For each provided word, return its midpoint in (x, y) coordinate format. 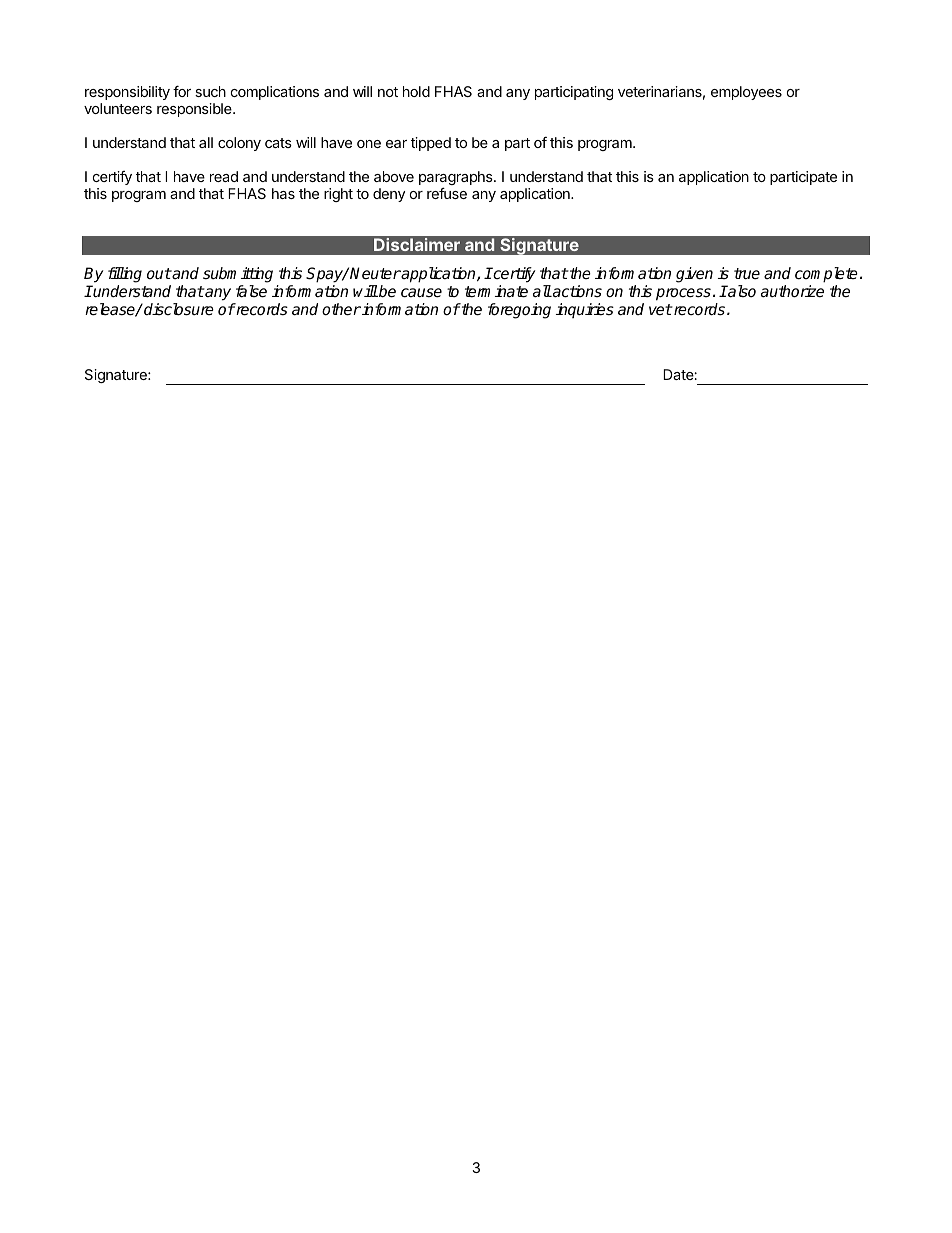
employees (746, 93)
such (210, 91)
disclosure (178, 309)
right (338, 195)
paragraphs (457, 180)
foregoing (519, 311)
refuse (447, 193)
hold (416, 91)
